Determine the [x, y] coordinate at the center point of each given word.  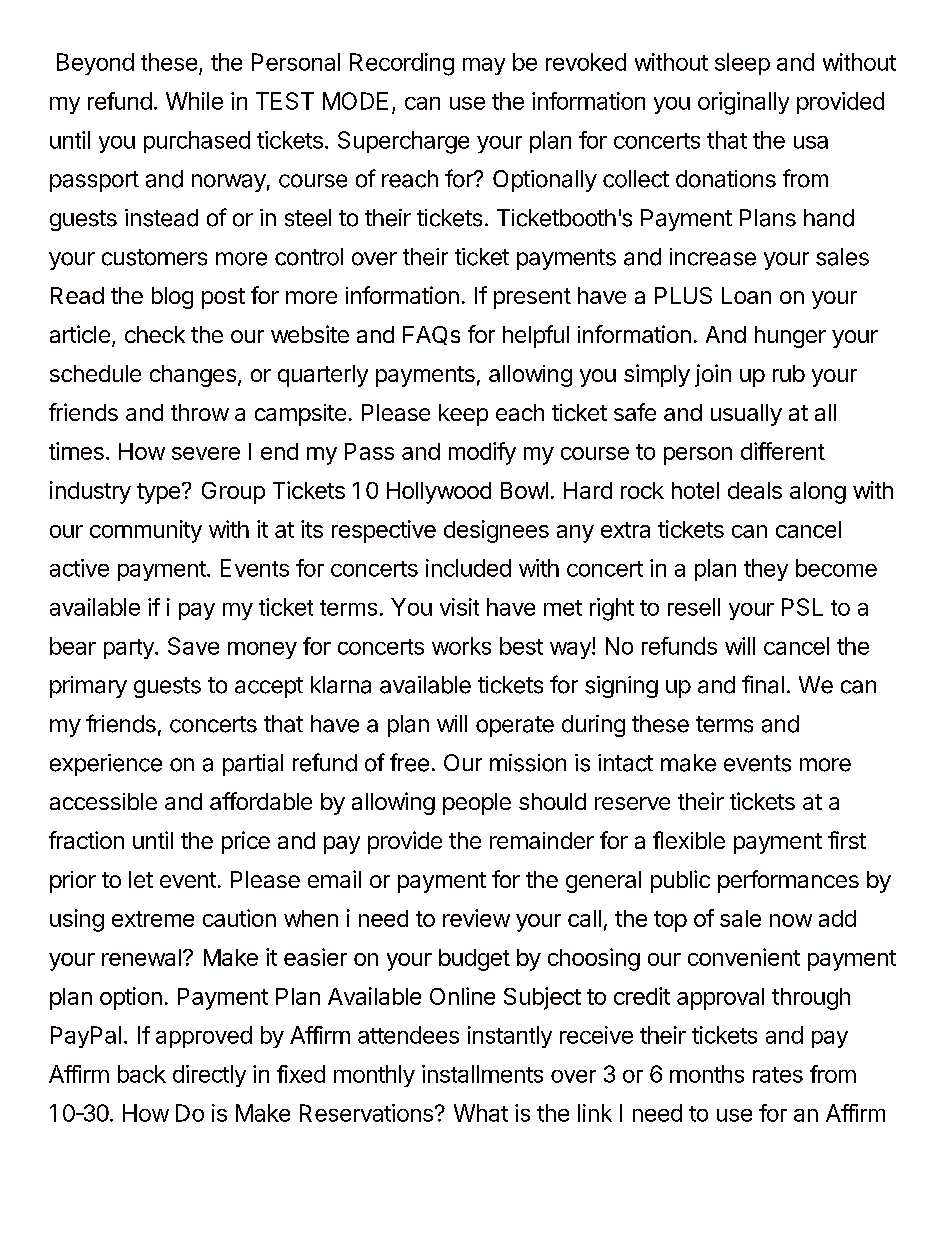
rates [778, 1075]
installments [482, 1074]
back [142, 1074]
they [766, 570]
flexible [689, 840]
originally [743, 103]
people [477, 804]
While [194, 101]
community [146, 531]
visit [459, 607]
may [484, 66]
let [141, 879]
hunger [790, 337]
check [155, 334]
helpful [536, 336]
